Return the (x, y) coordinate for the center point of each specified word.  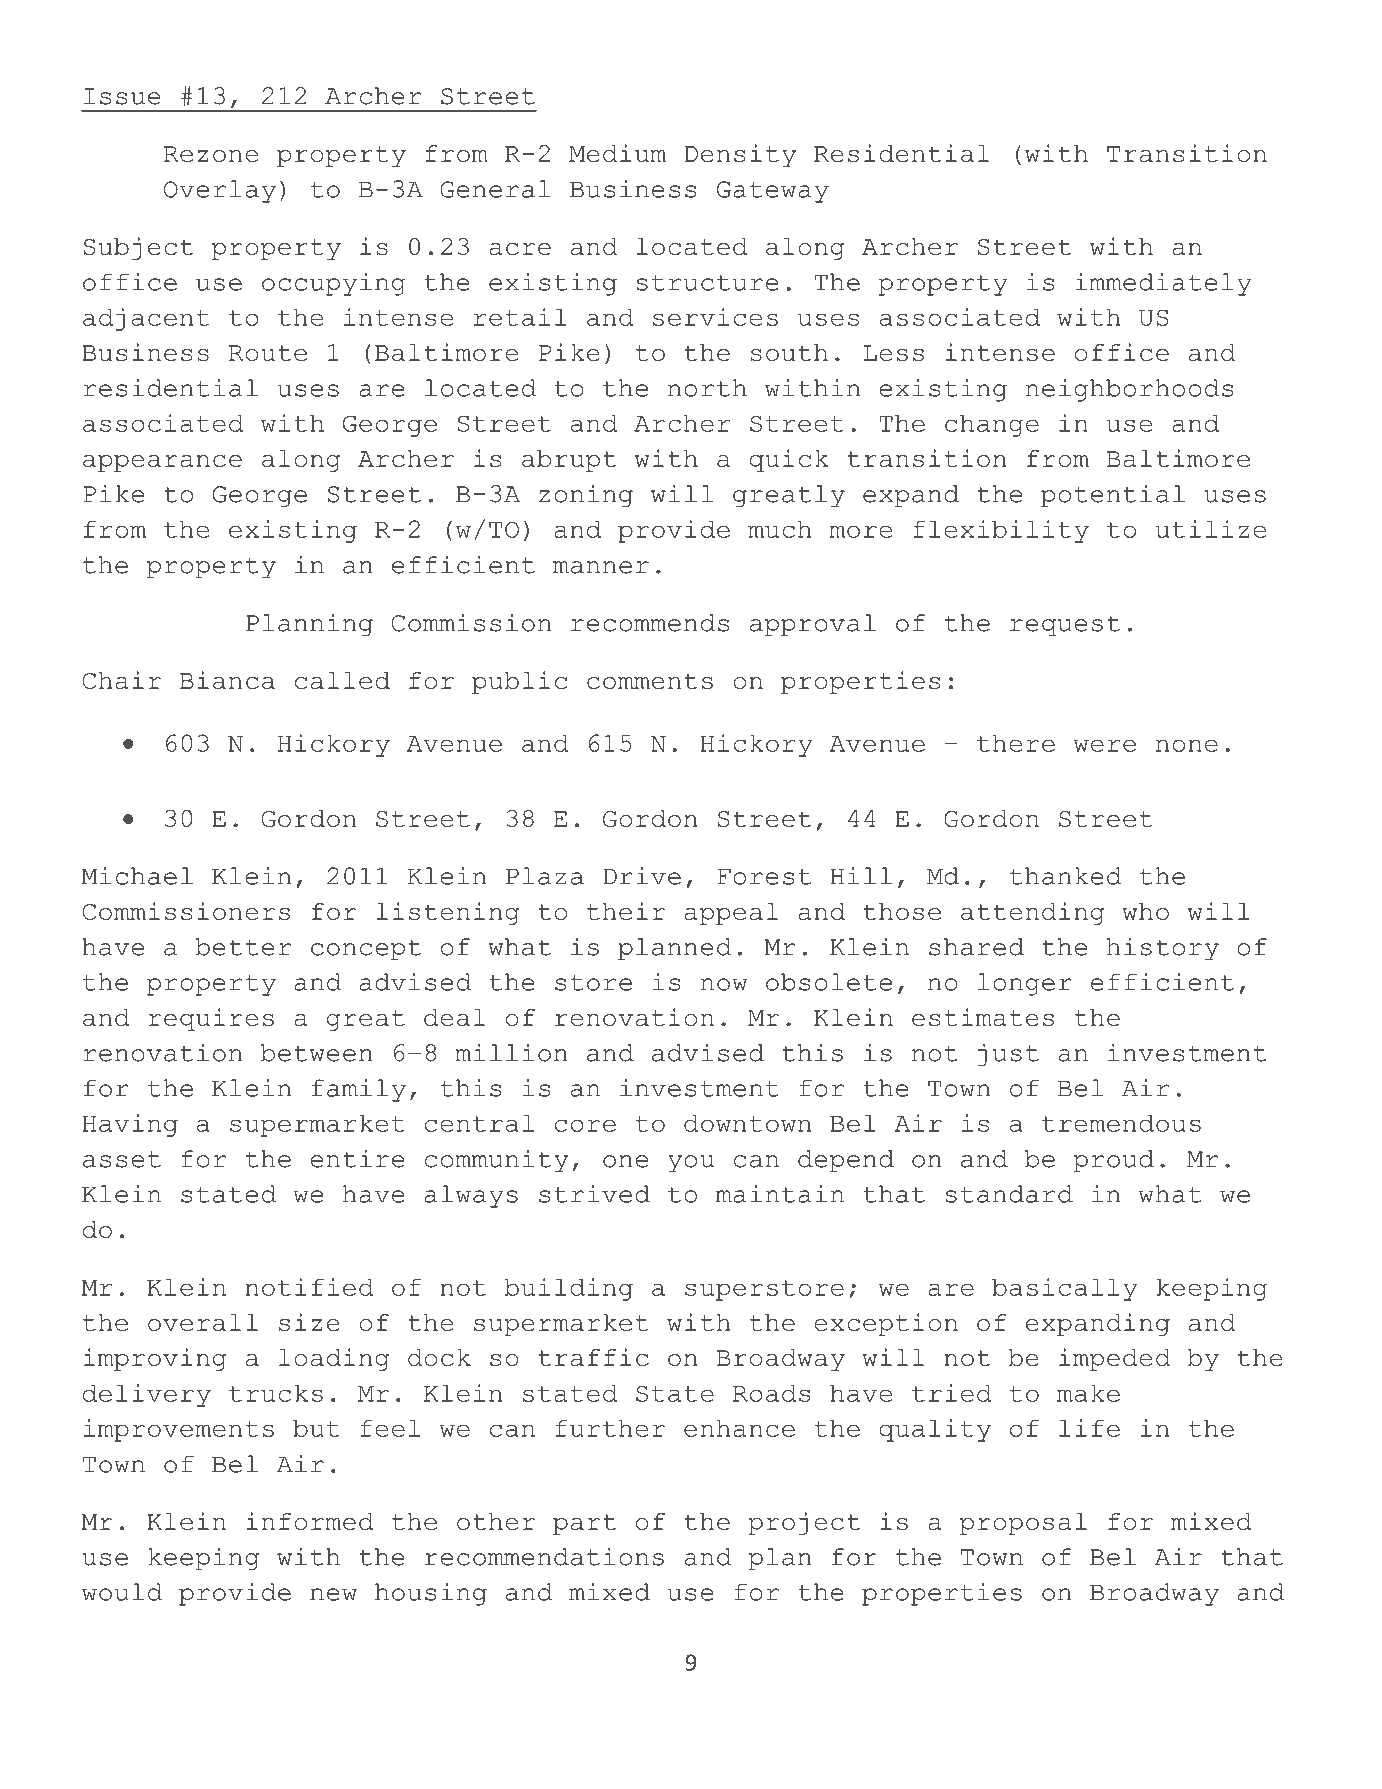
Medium (617, 153)
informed (310, 1521)
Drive (642, 876)
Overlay (220, 191)
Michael (137, 876)
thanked (1065, 876)
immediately (1163, 284)
